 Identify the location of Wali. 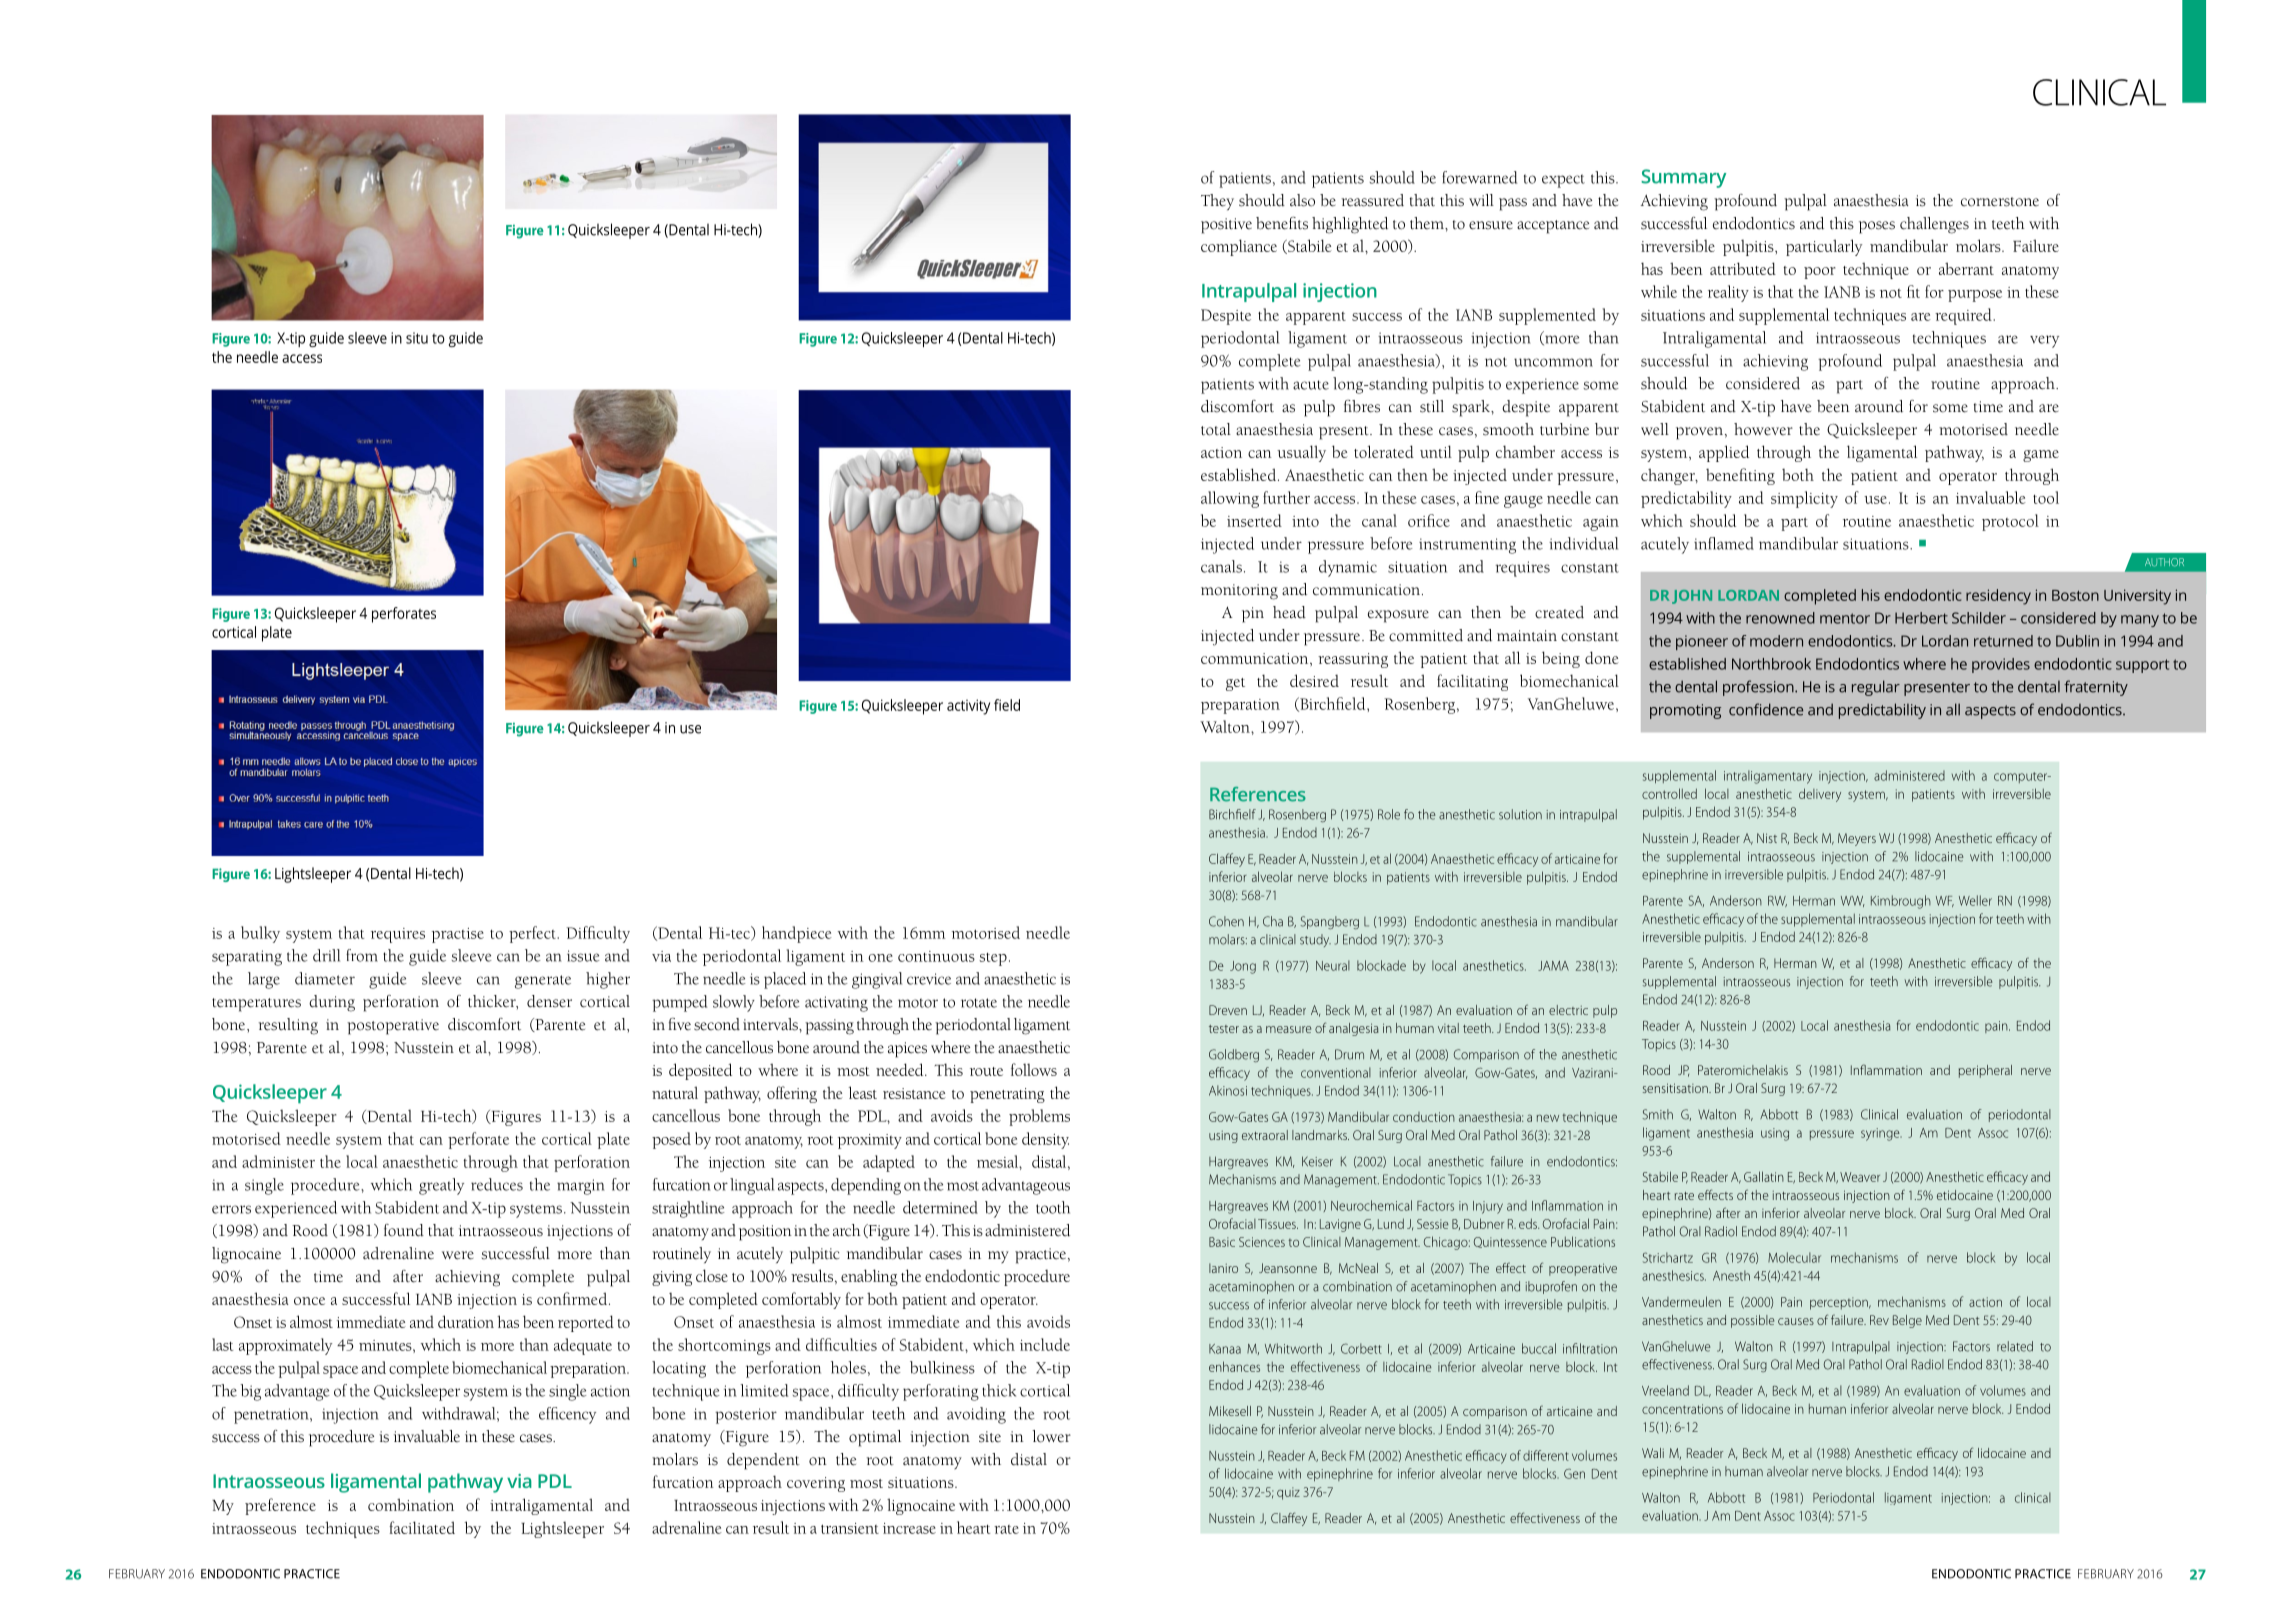
(1653, 1453).
